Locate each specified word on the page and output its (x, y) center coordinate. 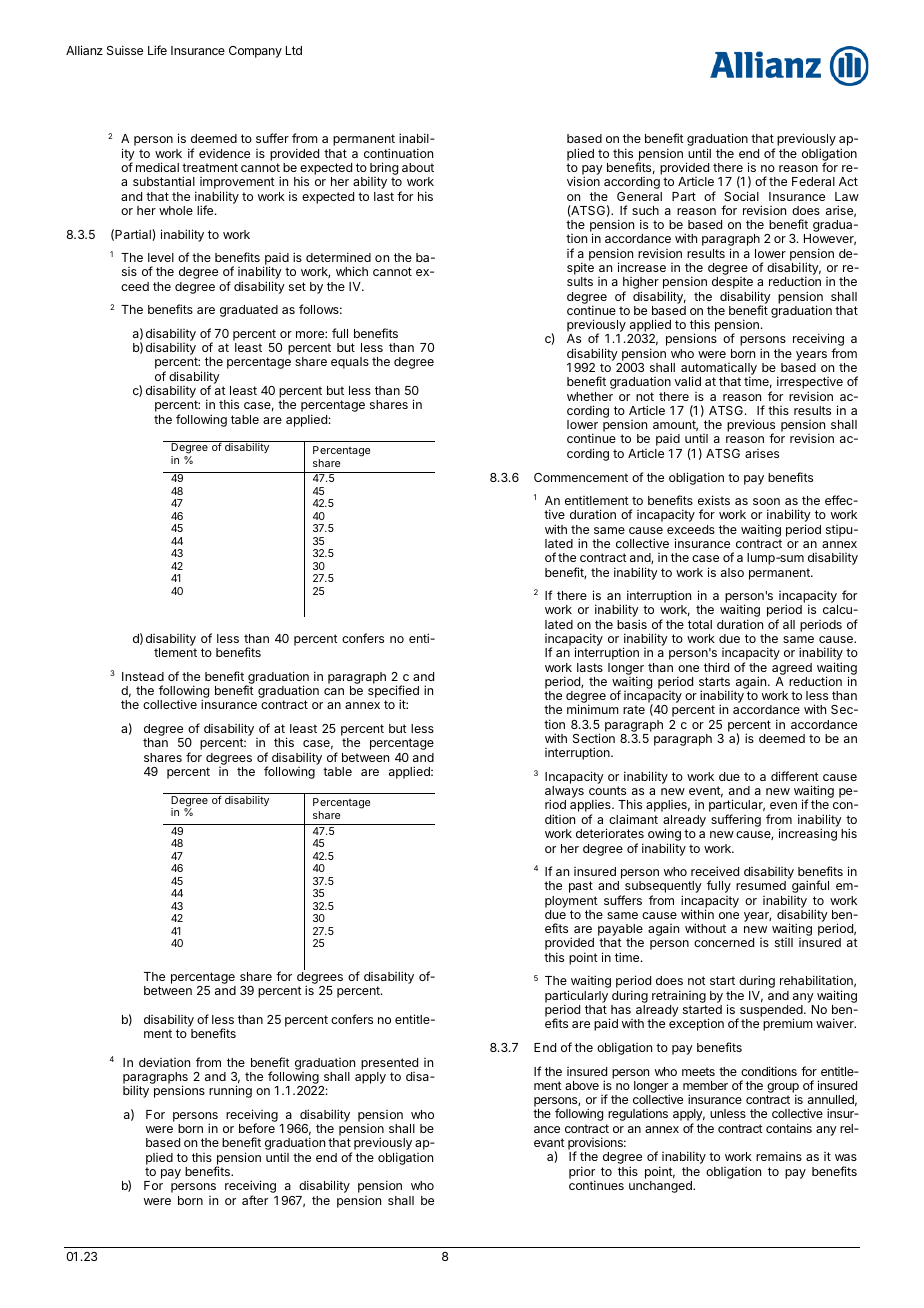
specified (393, 693)
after (255, 1200)
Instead (143, 676)
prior (582, 1173)
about (418, 167)
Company (255, 52)
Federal (813, 181)
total (700, 624)
